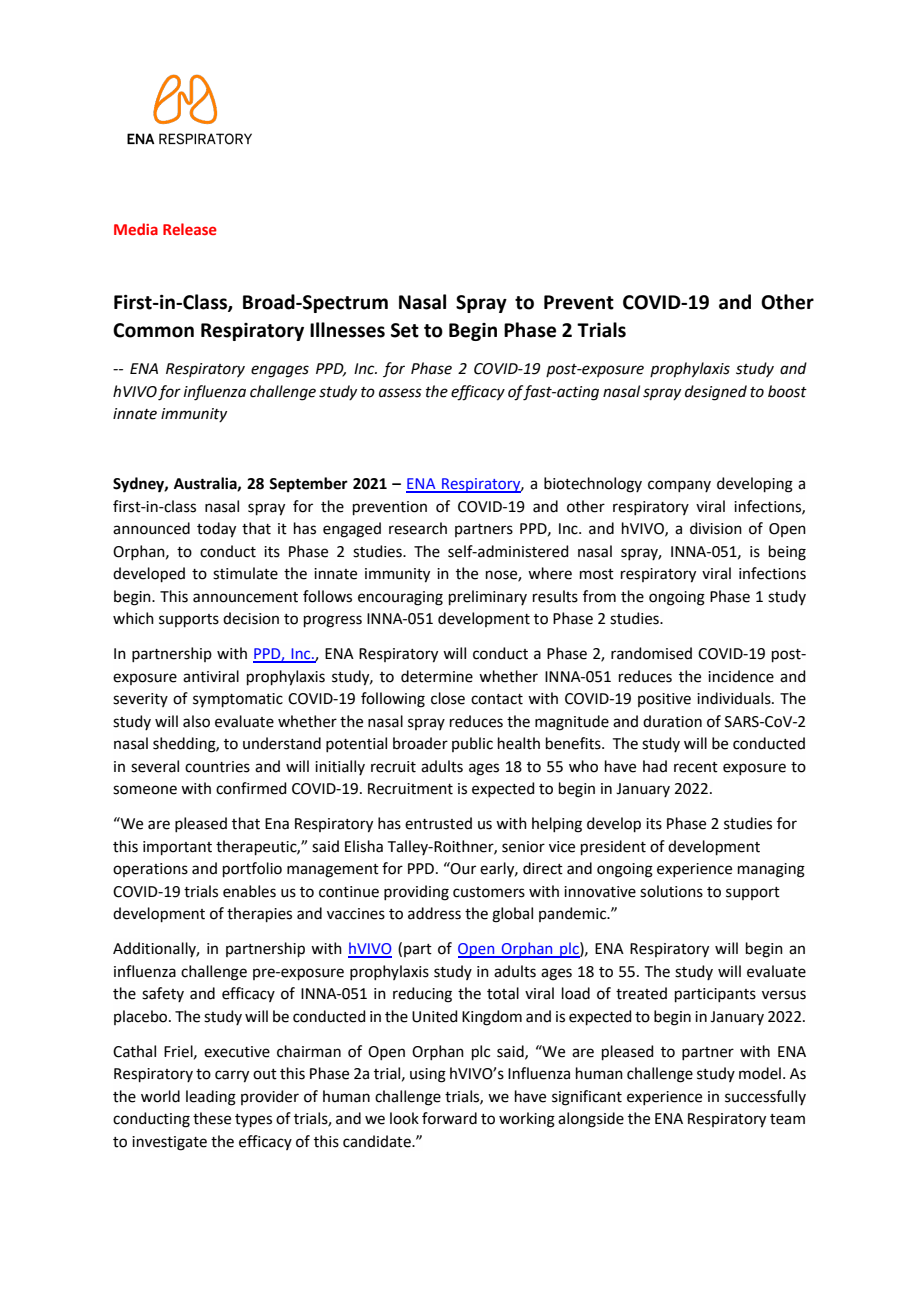 The image size is (924, 1308). What do you see at coordinates (405, 330) in the screenshot?
I see `Set` at bounding box center [405, 330].
